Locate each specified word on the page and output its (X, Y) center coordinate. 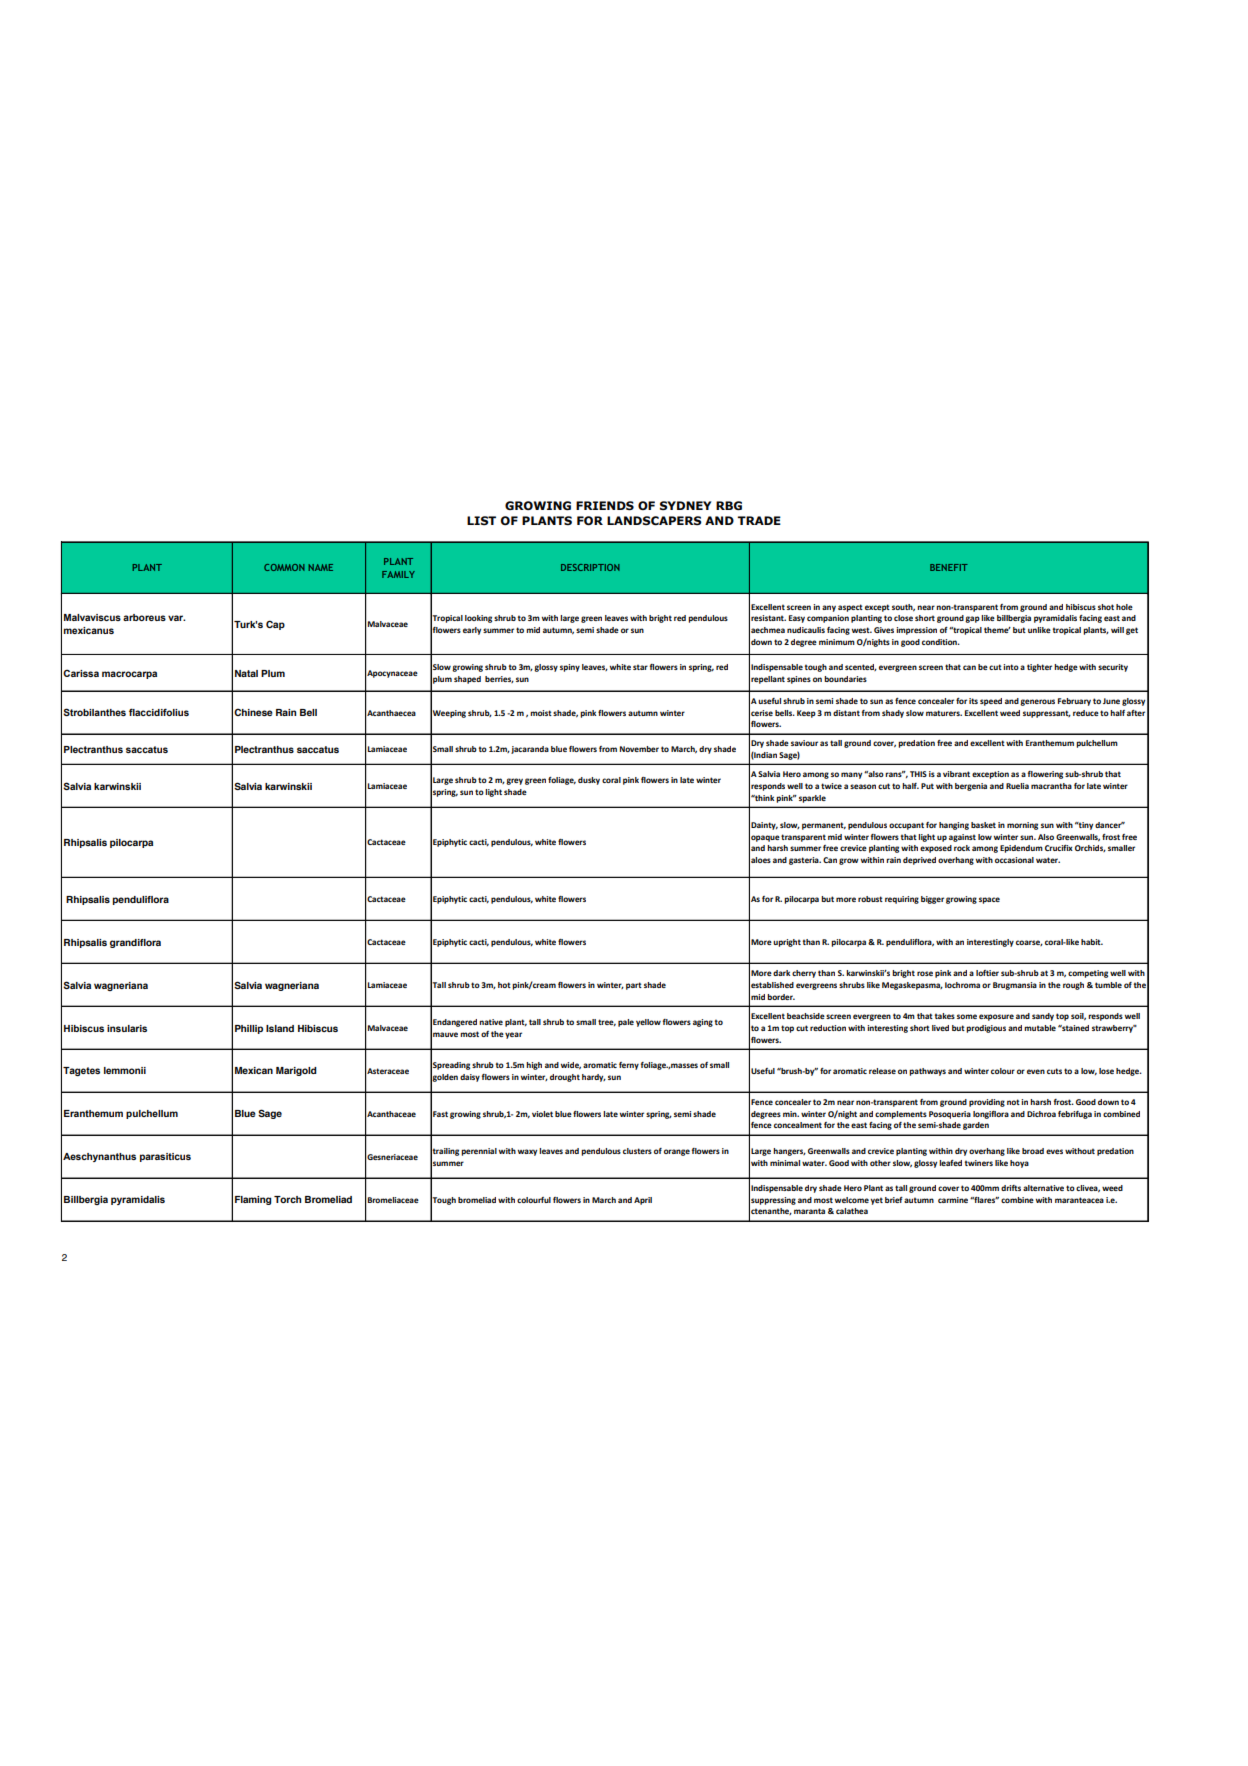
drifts (1011, 1188)
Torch (287, 1199)
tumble (1108, 985)
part (634, 986)
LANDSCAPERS (654, 521)
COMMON (284, 567)
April (643, 1201)
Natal (246, 673)
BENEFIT (949, 567)
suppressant (1047, 714)
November (639, 749)
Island (280, 1028)
